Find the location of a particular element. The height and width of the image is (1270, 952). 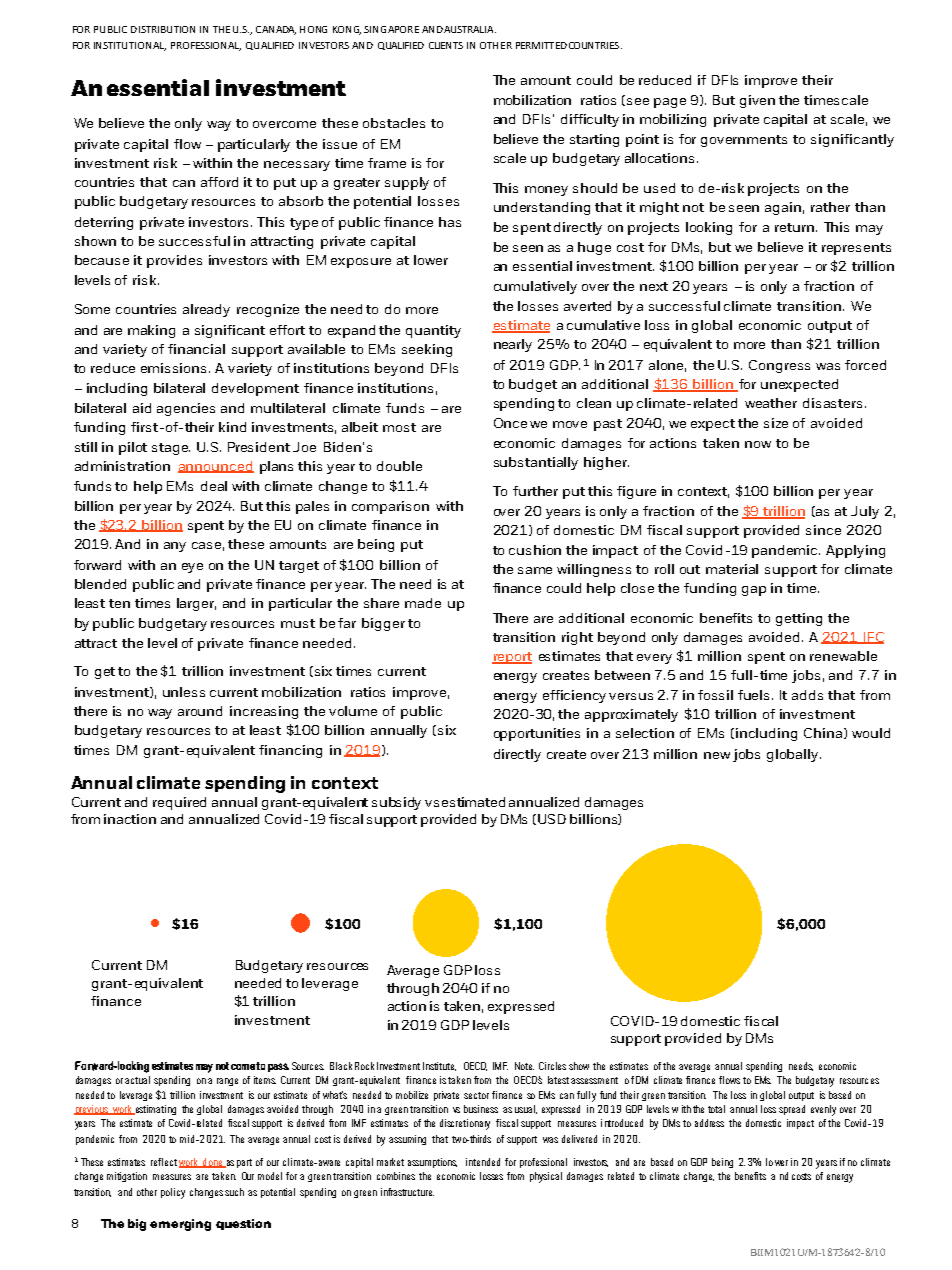

given is located at coordinates (757, 101).
